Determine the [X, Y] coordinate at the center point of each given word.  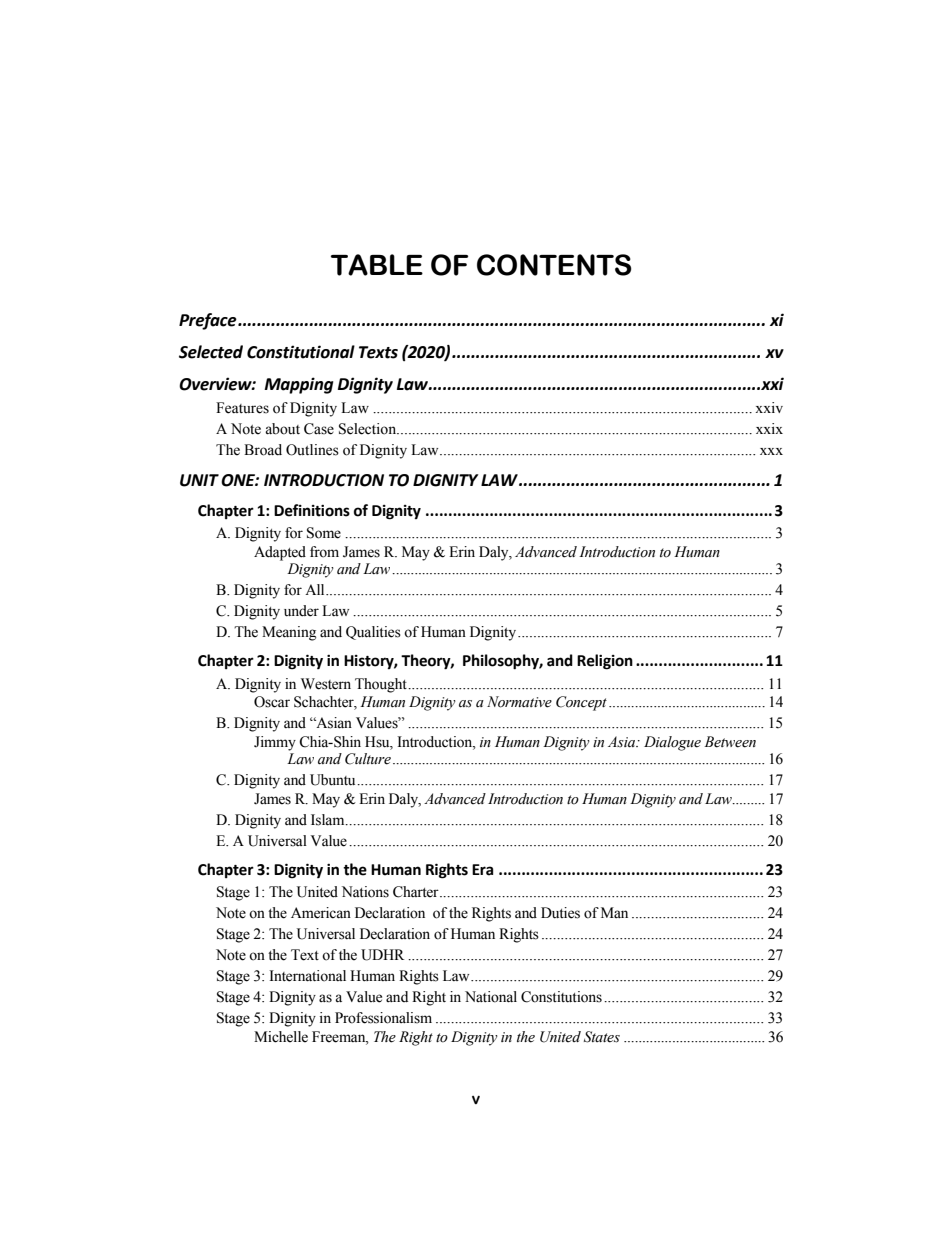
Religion [605, 662]
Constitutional [301, 352]
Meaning [289, 633]
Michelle [281, 1037]
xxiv [769, 407]
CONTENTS [554, 265]
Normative [519, 702]
